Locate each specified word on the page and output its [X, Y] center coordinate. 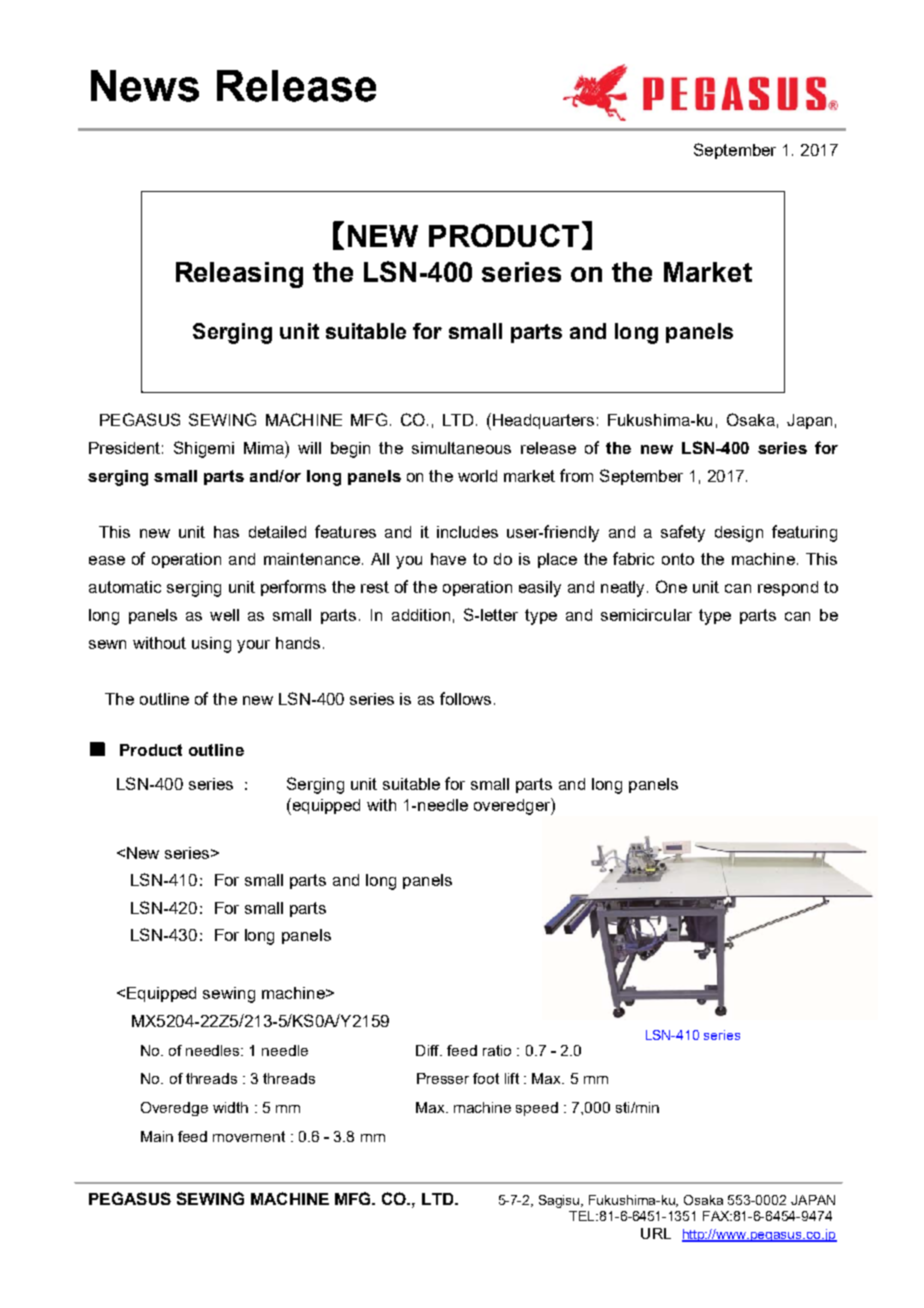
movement [249, 1136]
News [145, 86]
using [211, 645]
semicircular [646, 615]
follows [465, 698]
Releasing [239, 275]
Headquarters [543, 421]
